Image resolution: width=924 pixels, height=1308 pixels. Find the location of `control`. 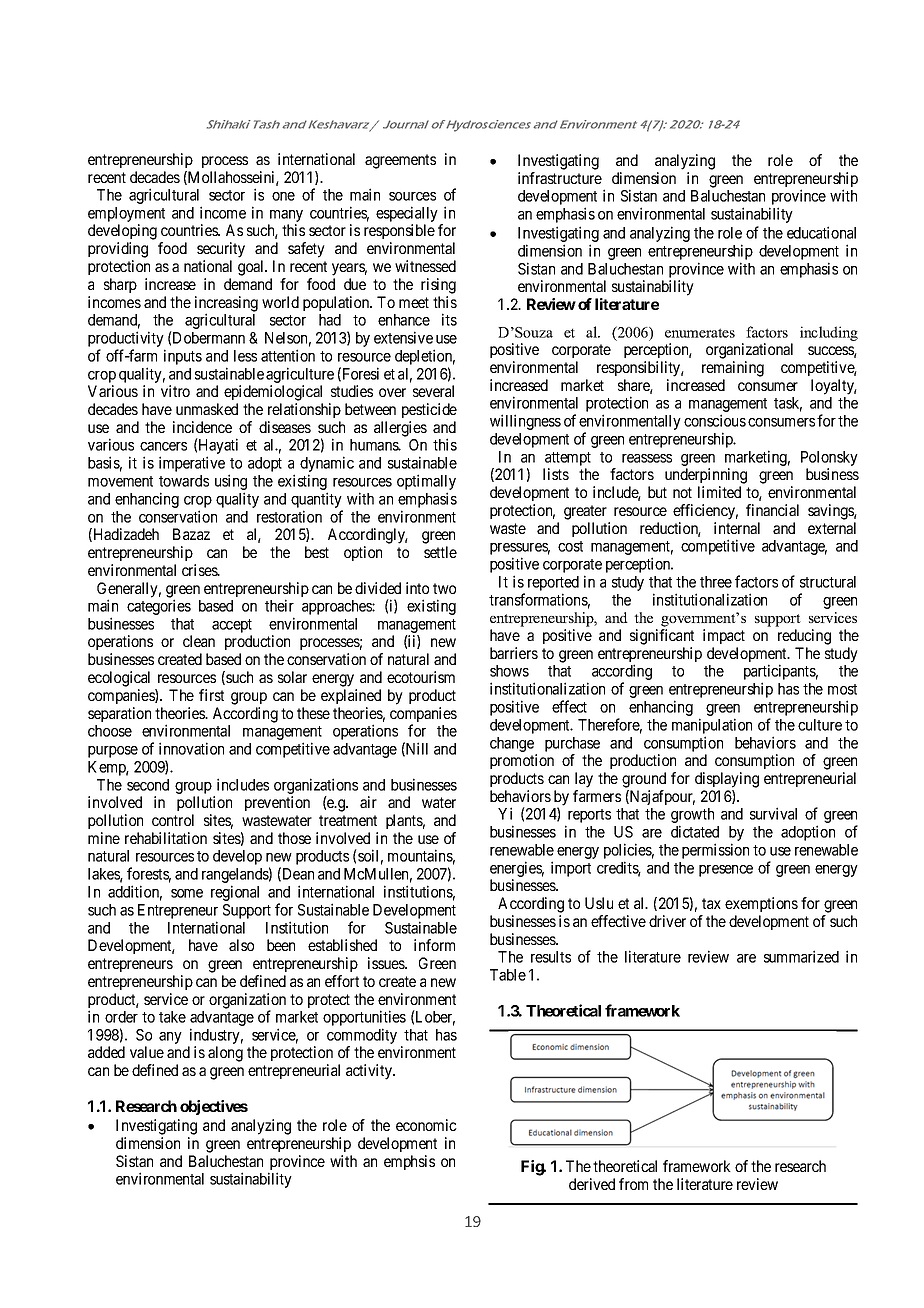

control is located at coordinates (173, 820).
